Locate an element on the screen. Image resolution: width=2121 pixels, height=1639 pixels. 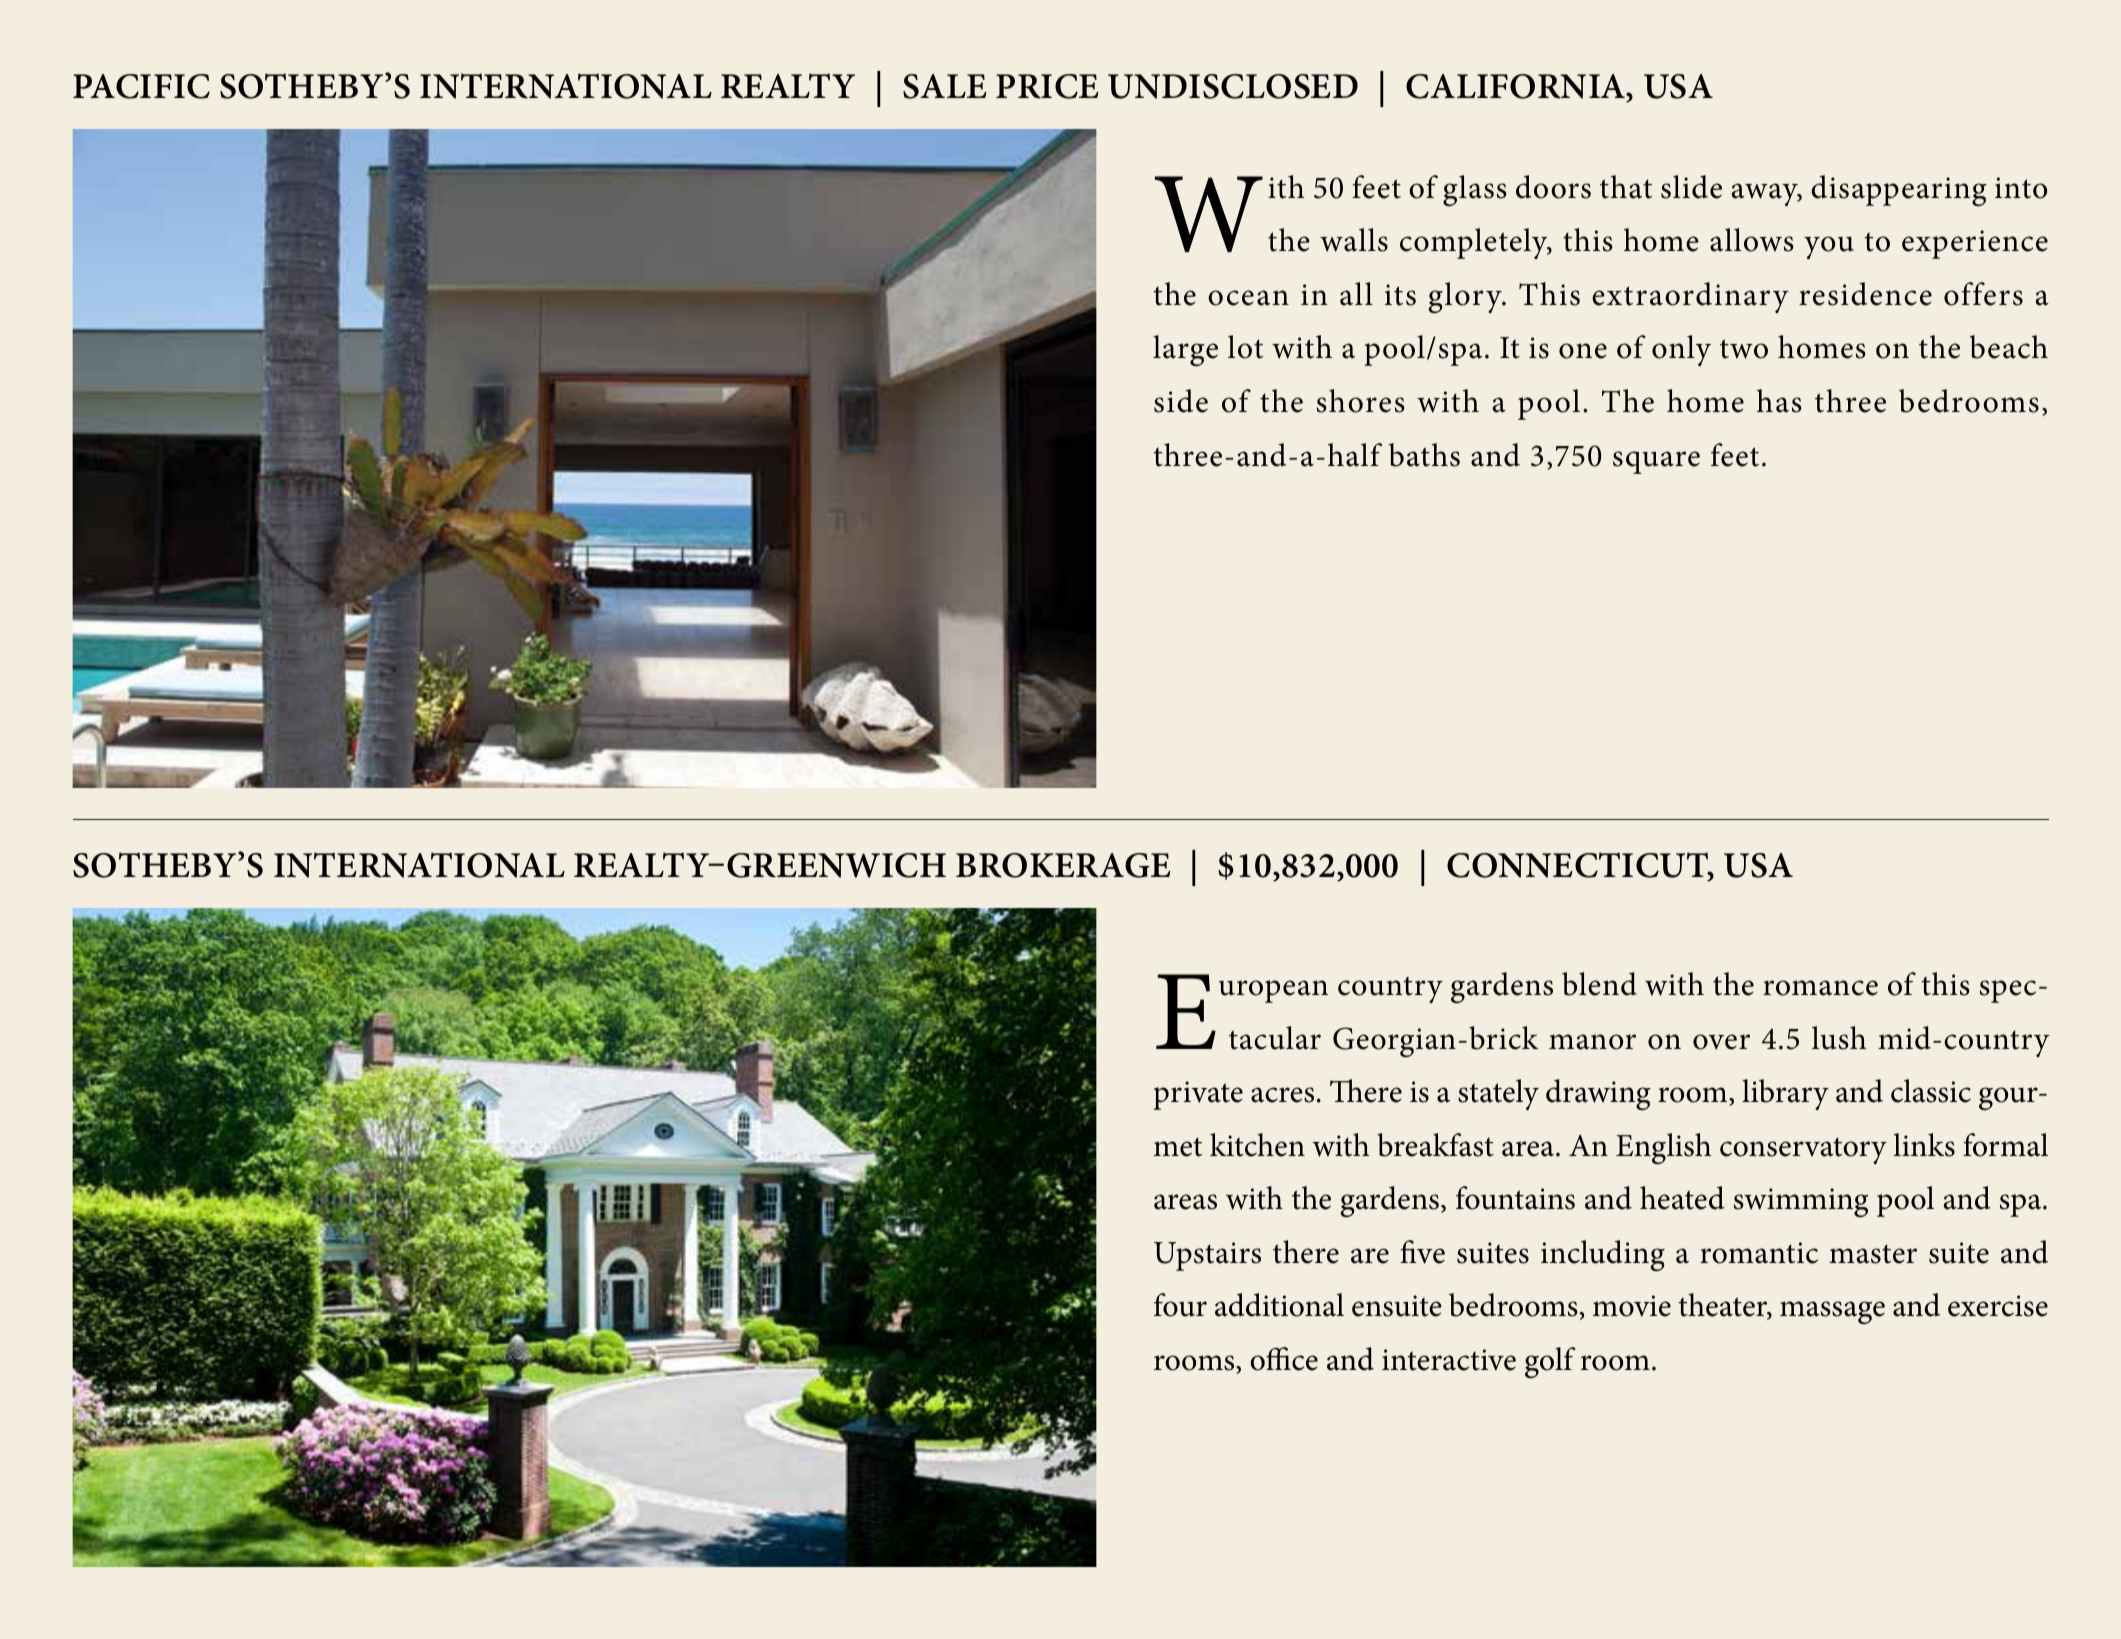
acres is located at coordinates (1282, 1095).
